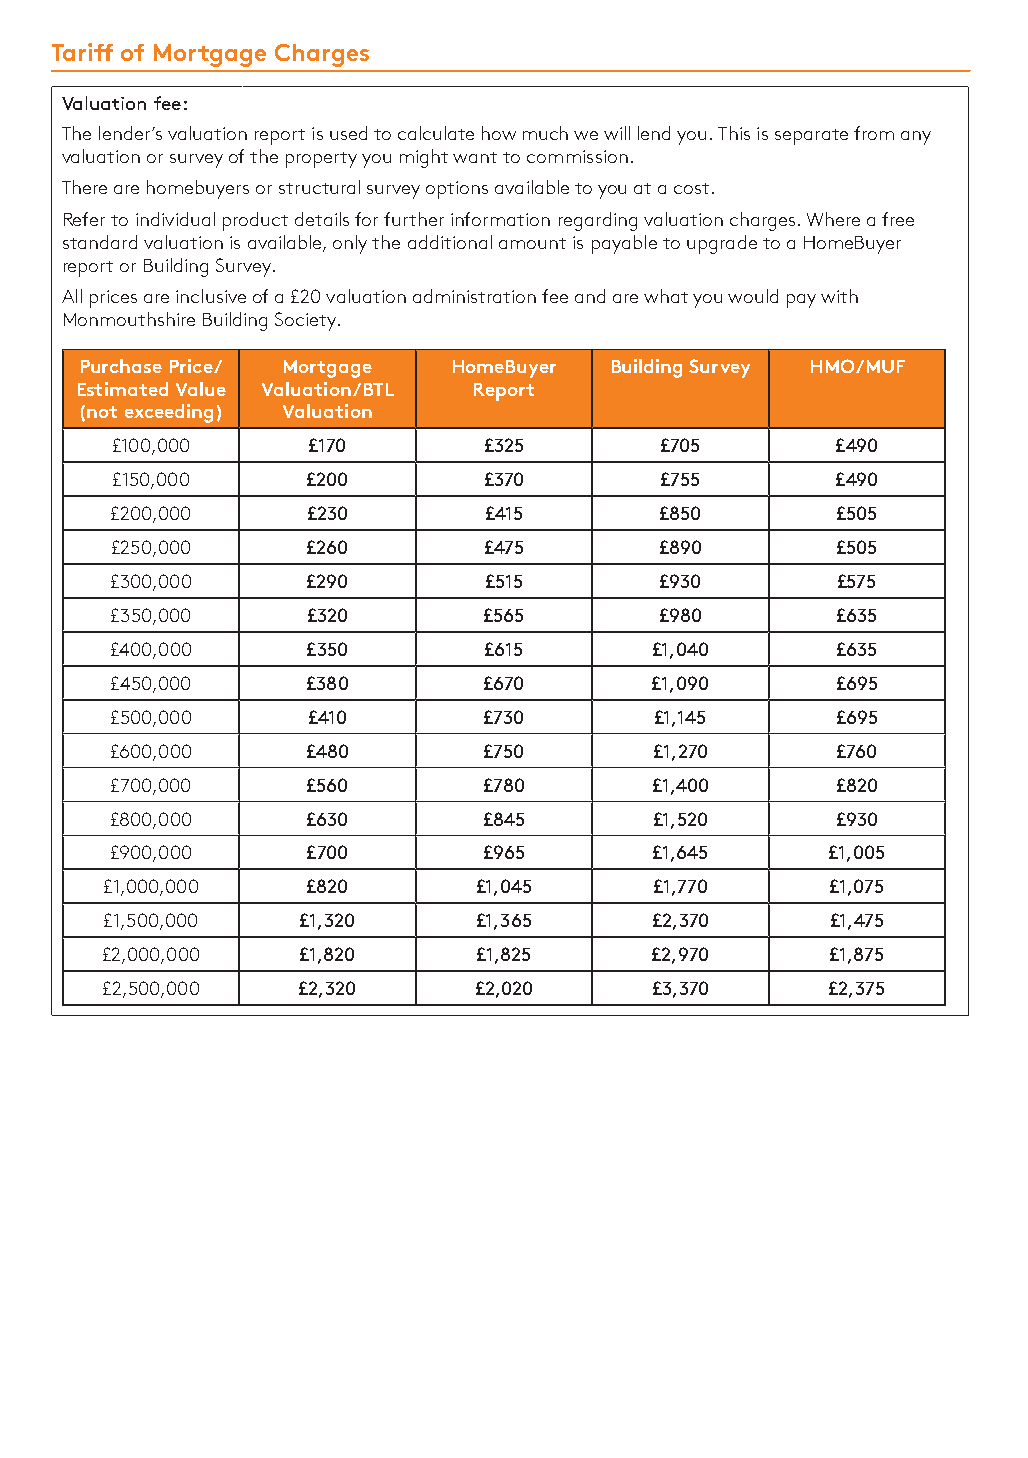 The width and height of the screenshot is (1028, 1458). I want to click on exceeding, so click(169, 413).
